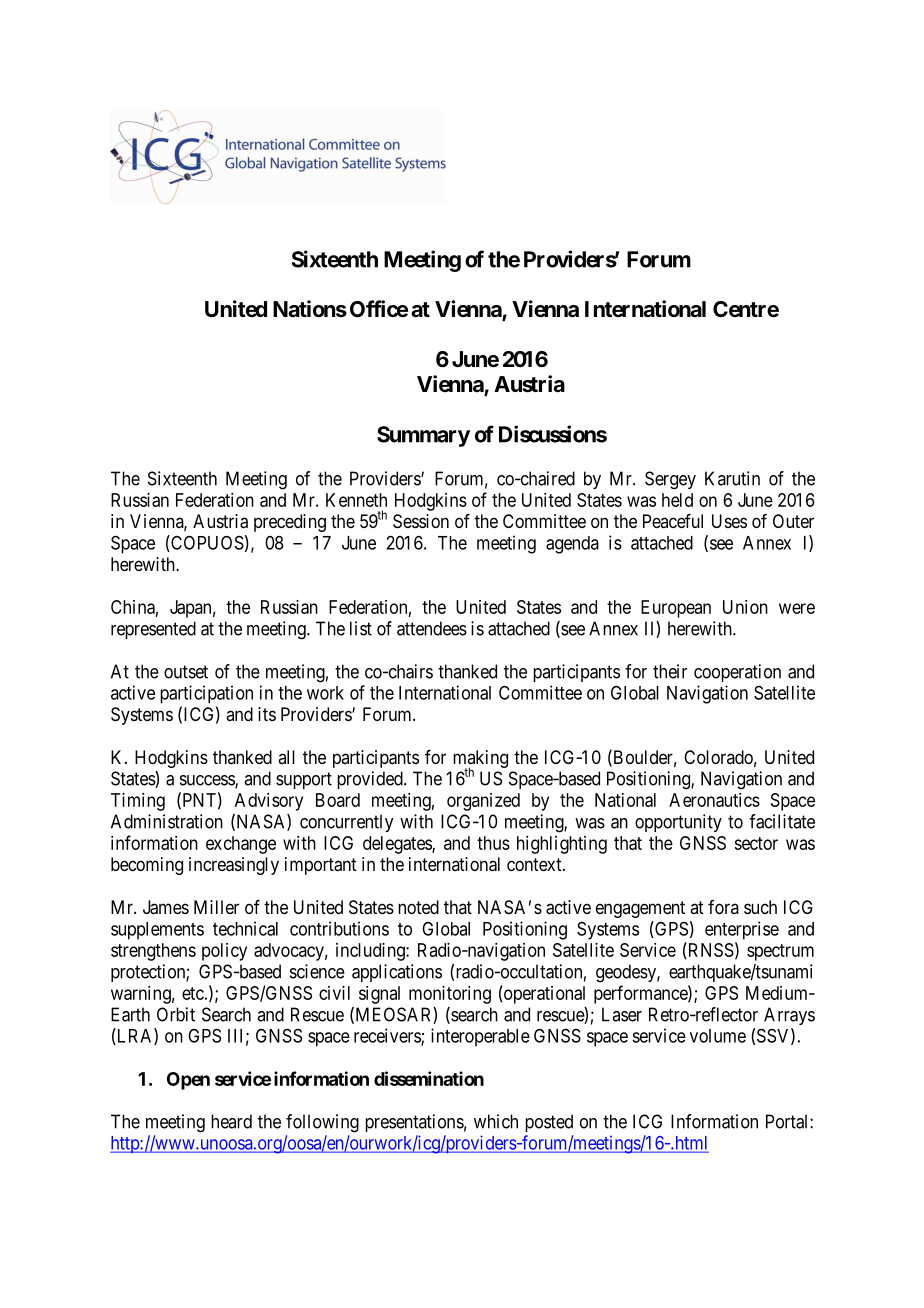 The height and width of the image is (1308, 924). I want to click on making, so click(480, 760).
